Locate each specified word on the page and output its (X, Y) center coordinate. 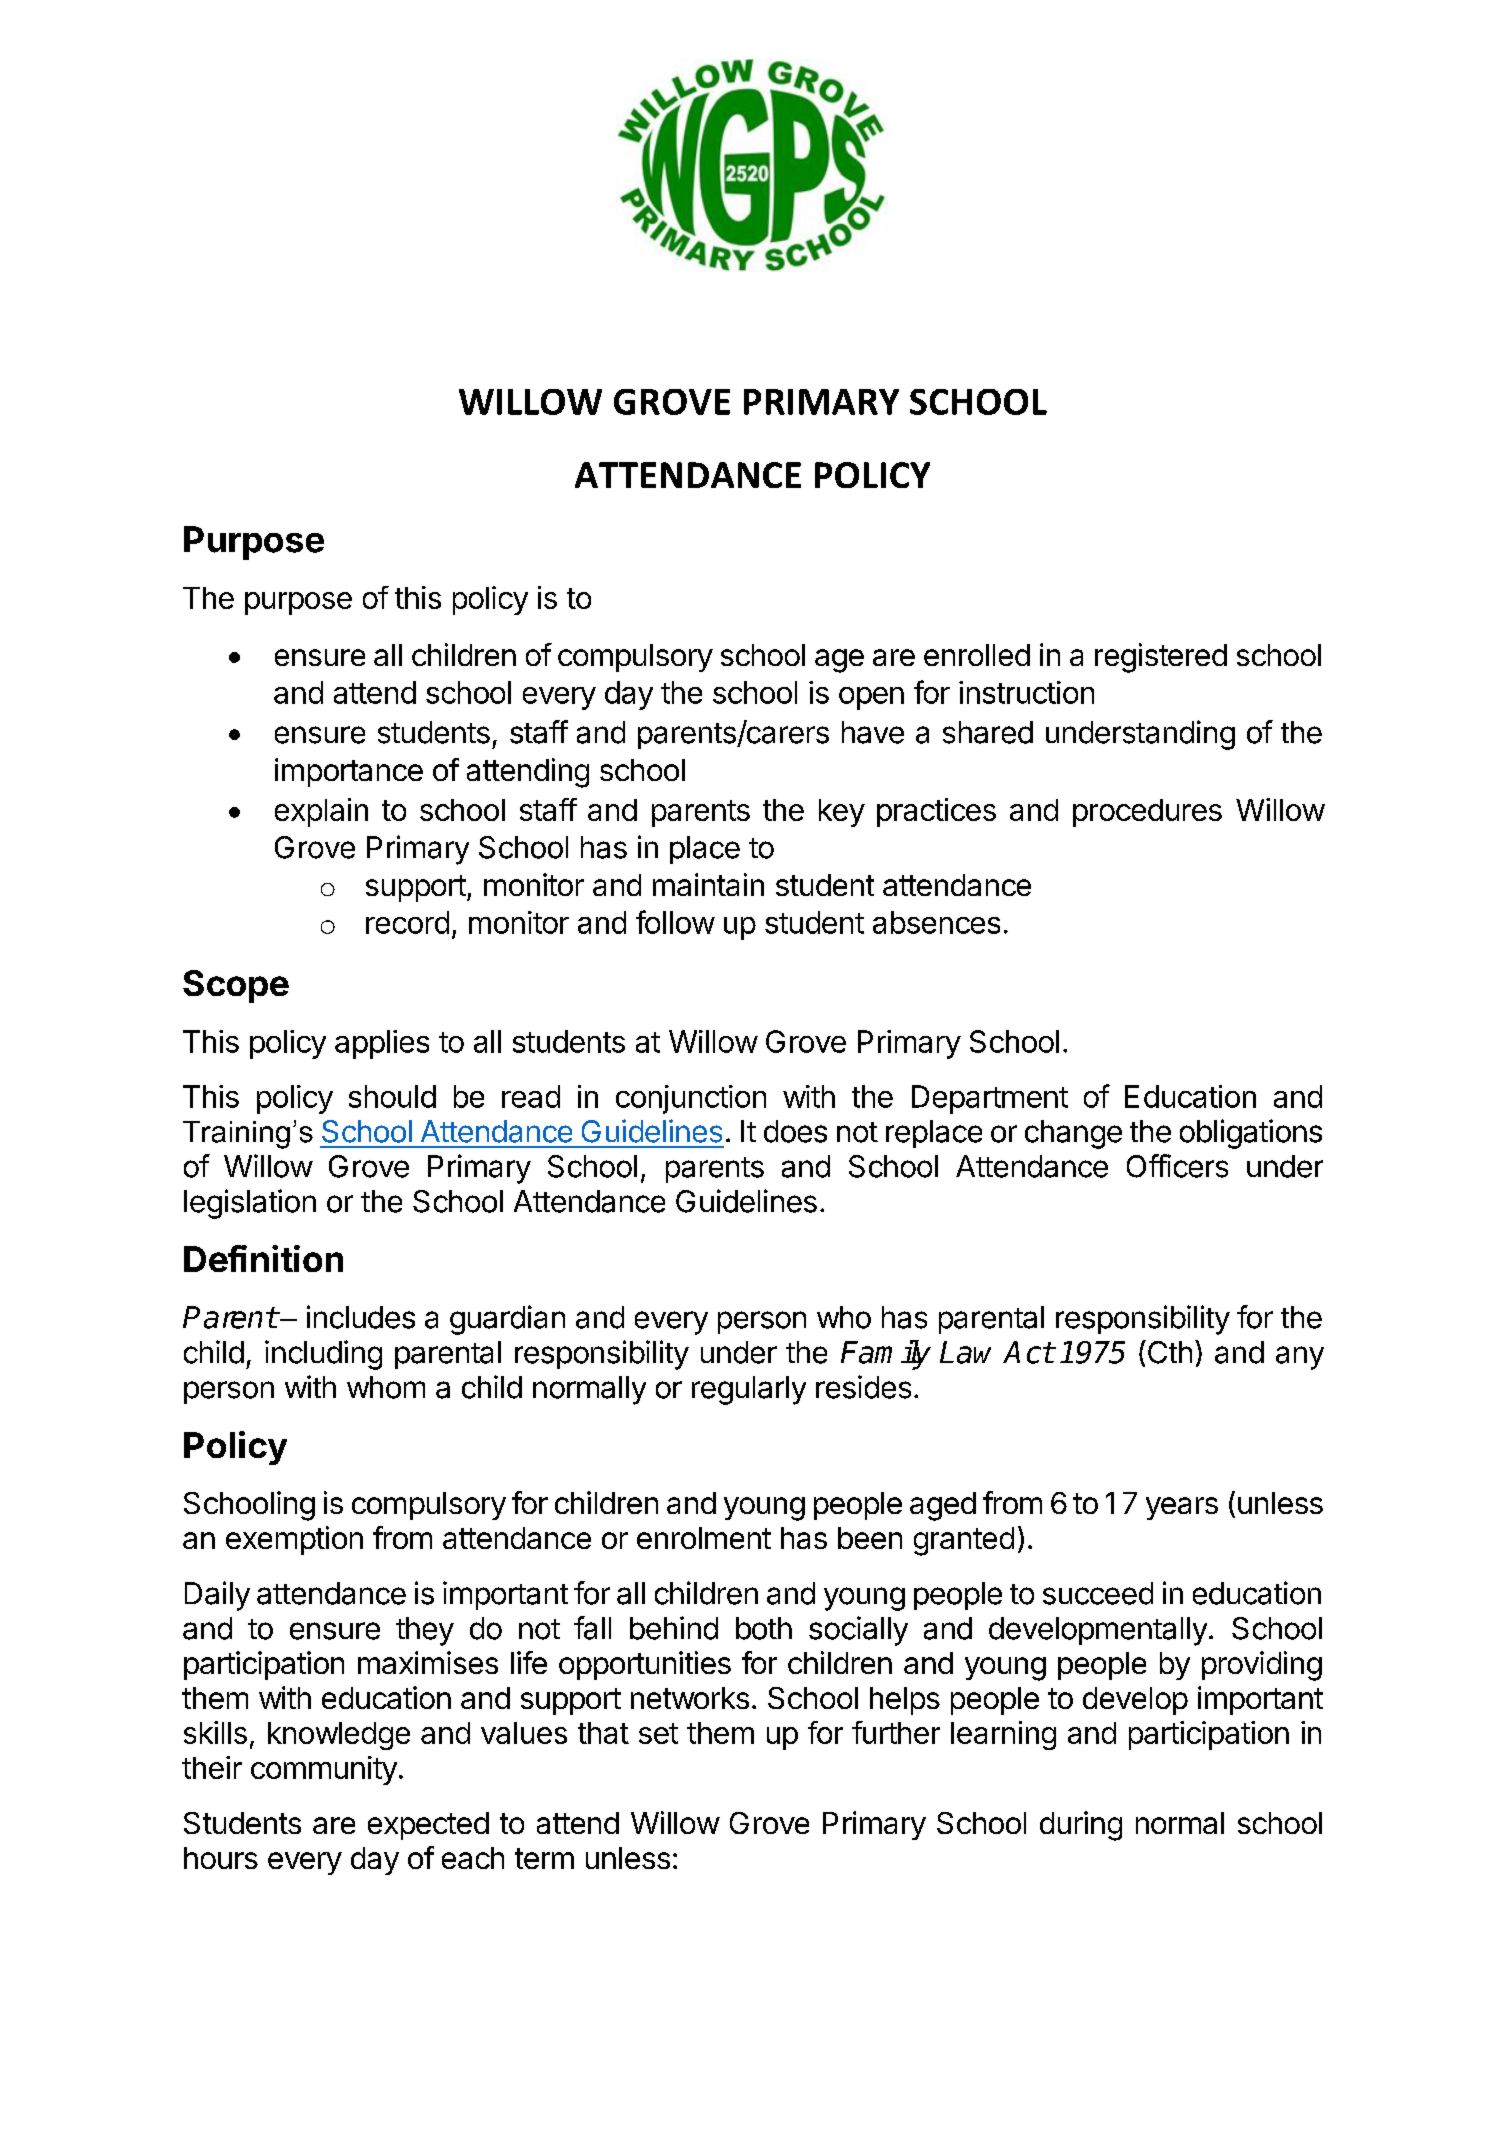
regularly (749, 1390)
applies (382, 1044)
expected (428, 1826)
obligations (1251, 1134)
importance (349, 772)
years (1182, 1508)
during (1081, 1826)
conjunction (691, 1099)
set (658, 1733)
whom (386, 1387)
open (871, 698)
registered (1161, 658)
